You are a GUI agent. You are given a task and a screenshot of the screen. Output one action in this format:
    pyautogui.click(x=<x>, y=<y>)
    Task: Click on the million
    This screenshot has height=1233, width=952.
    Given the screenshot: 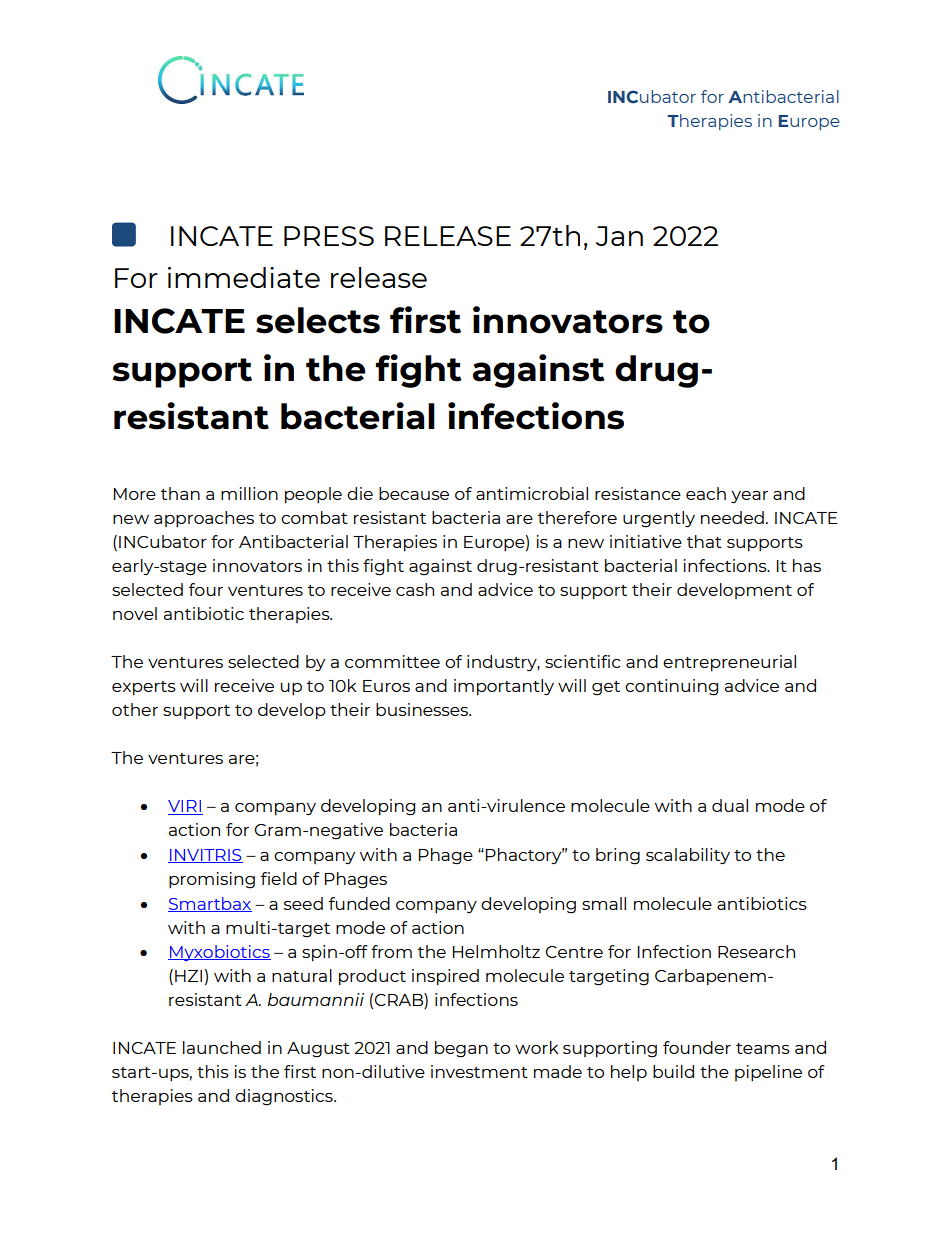 What is the action you would take?
    pyautogui.click(x=249, y=493)
